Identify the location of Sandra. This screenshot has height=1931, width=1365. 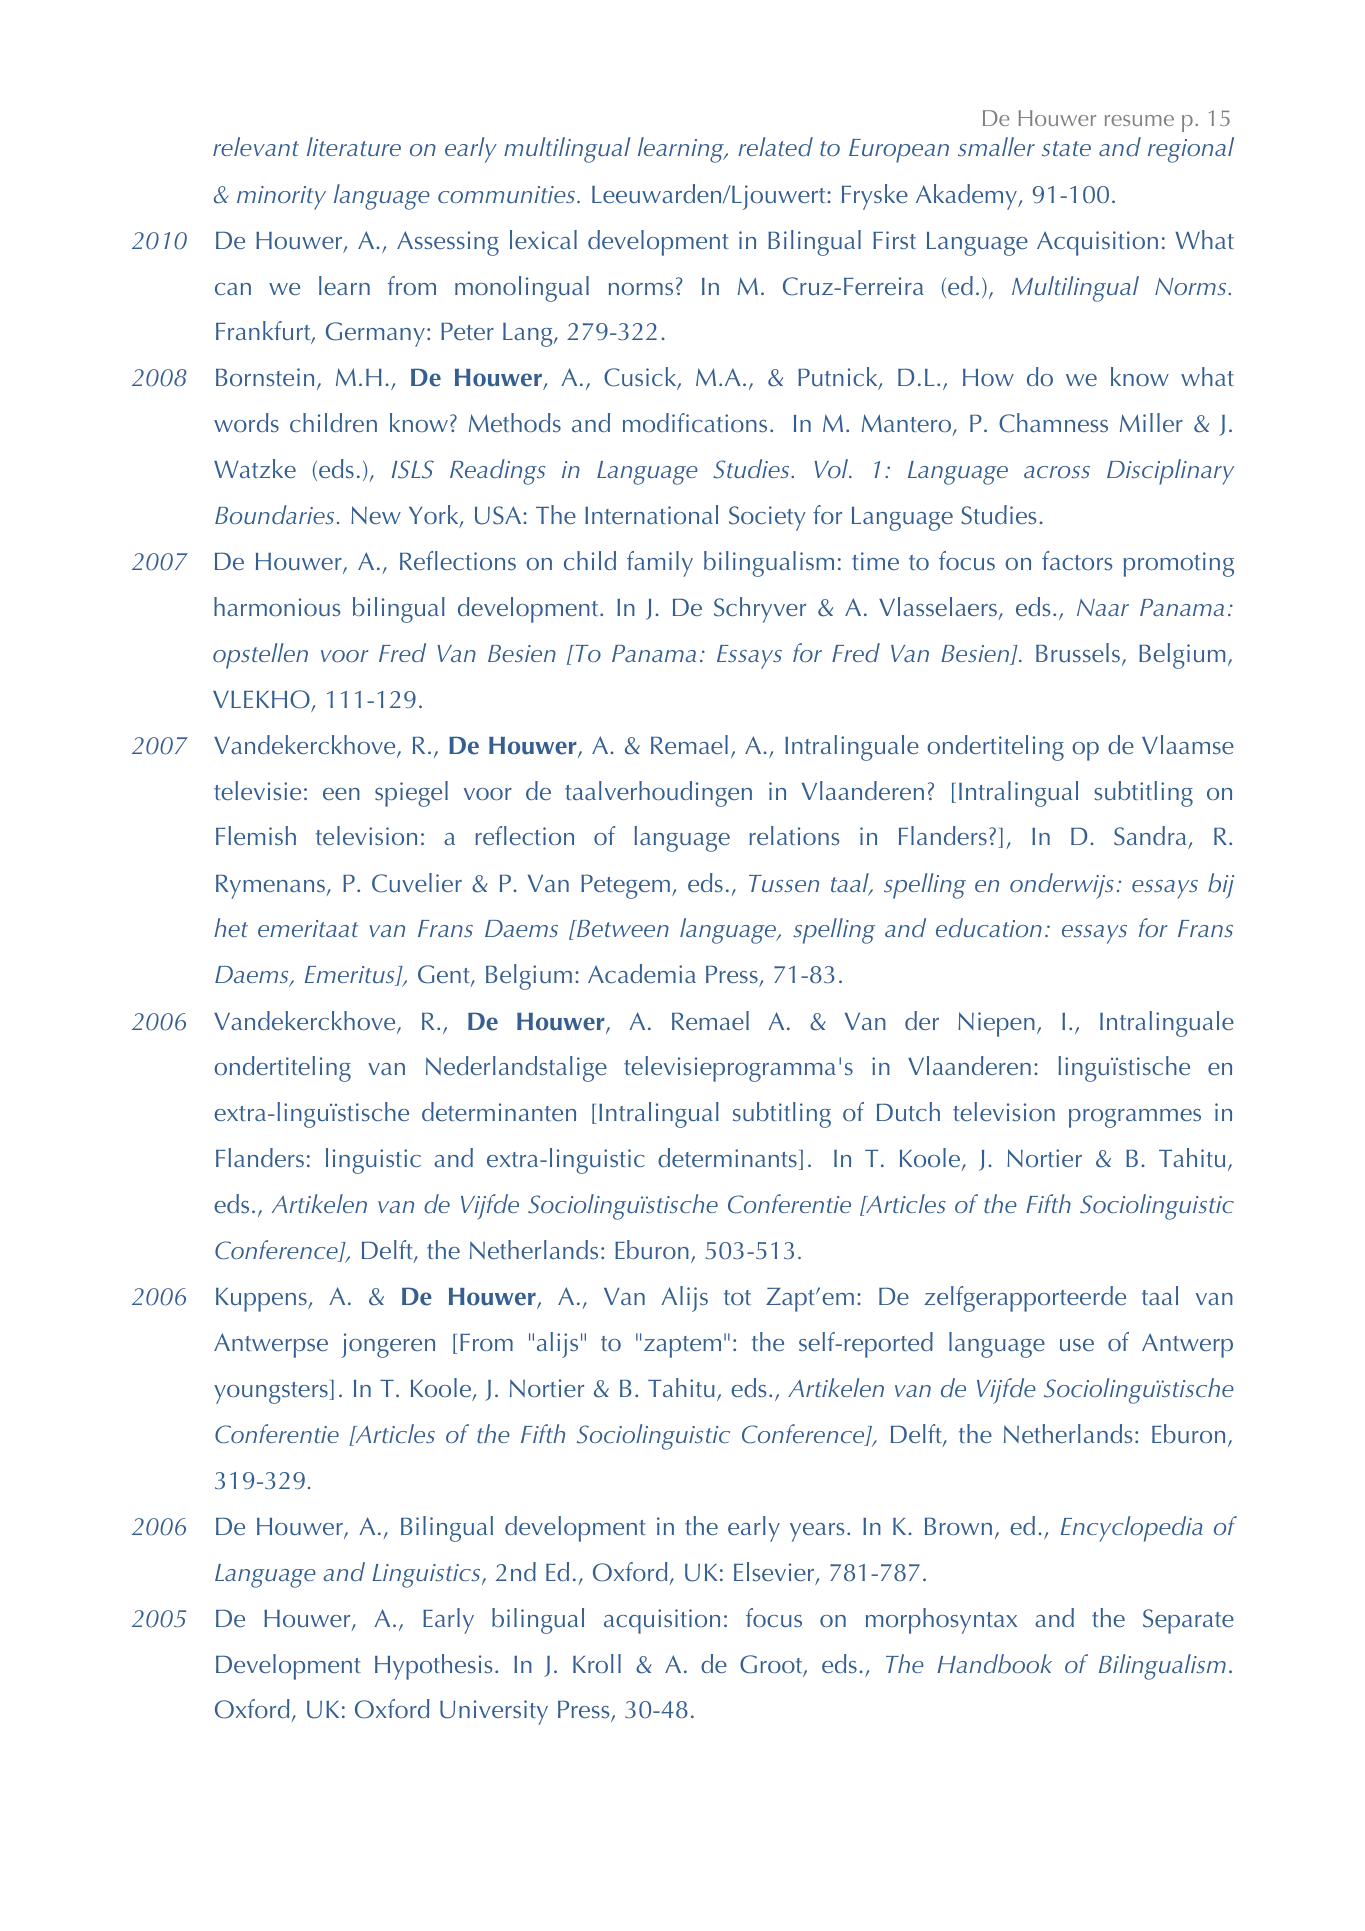
(1151, 837).
